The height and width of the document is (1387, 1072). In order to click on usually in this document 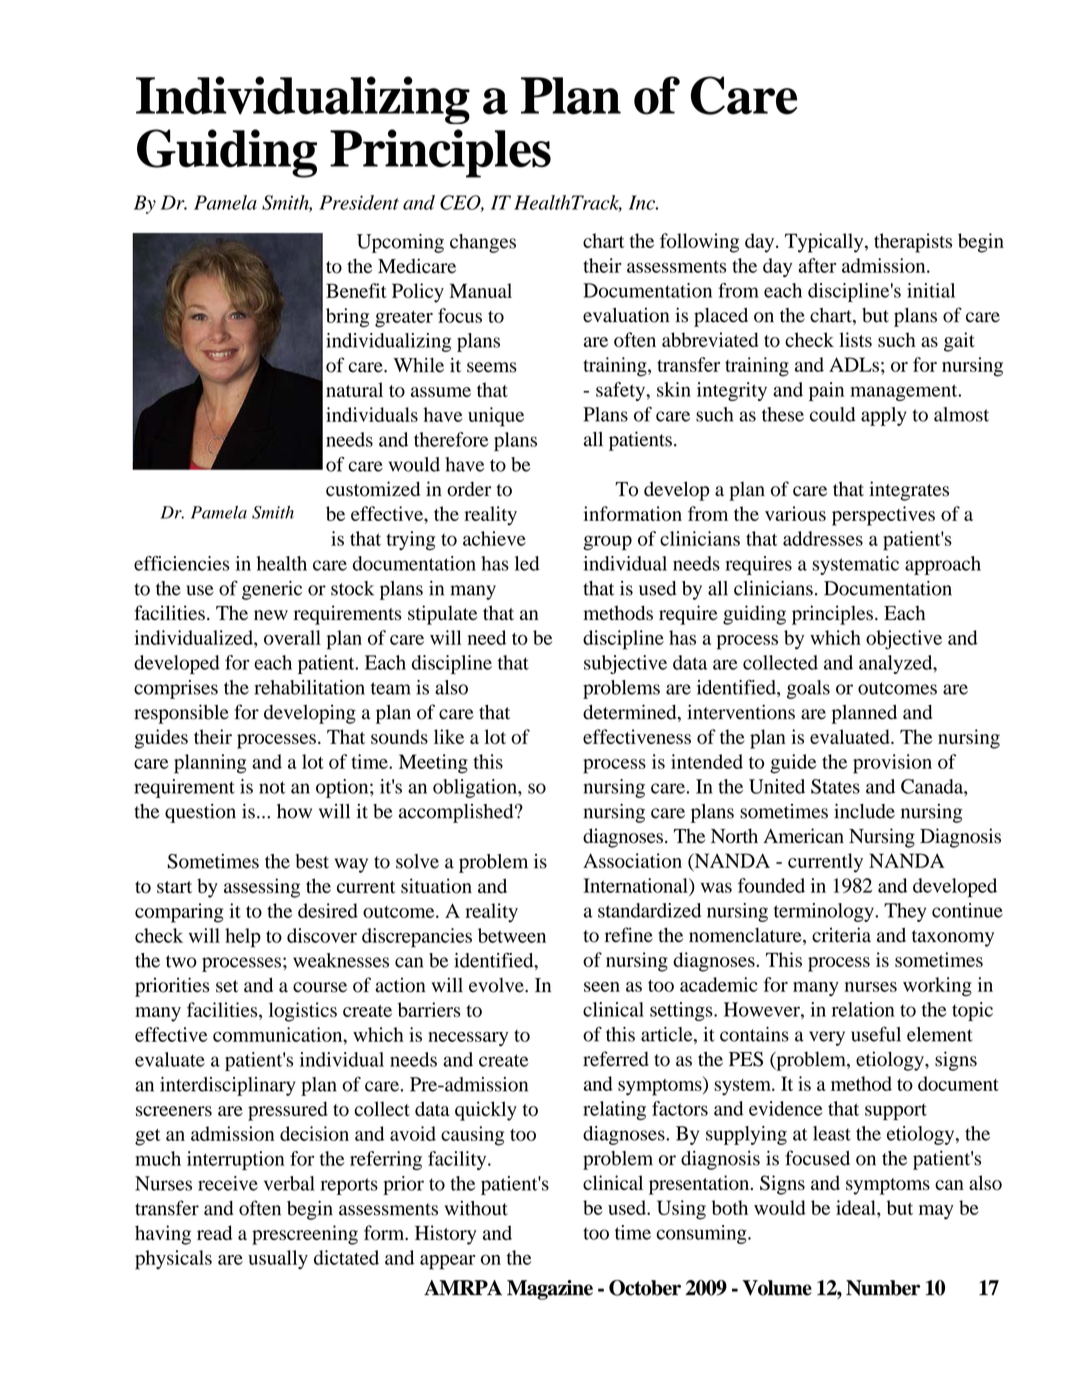, I will do `click(278, 1259)`.
